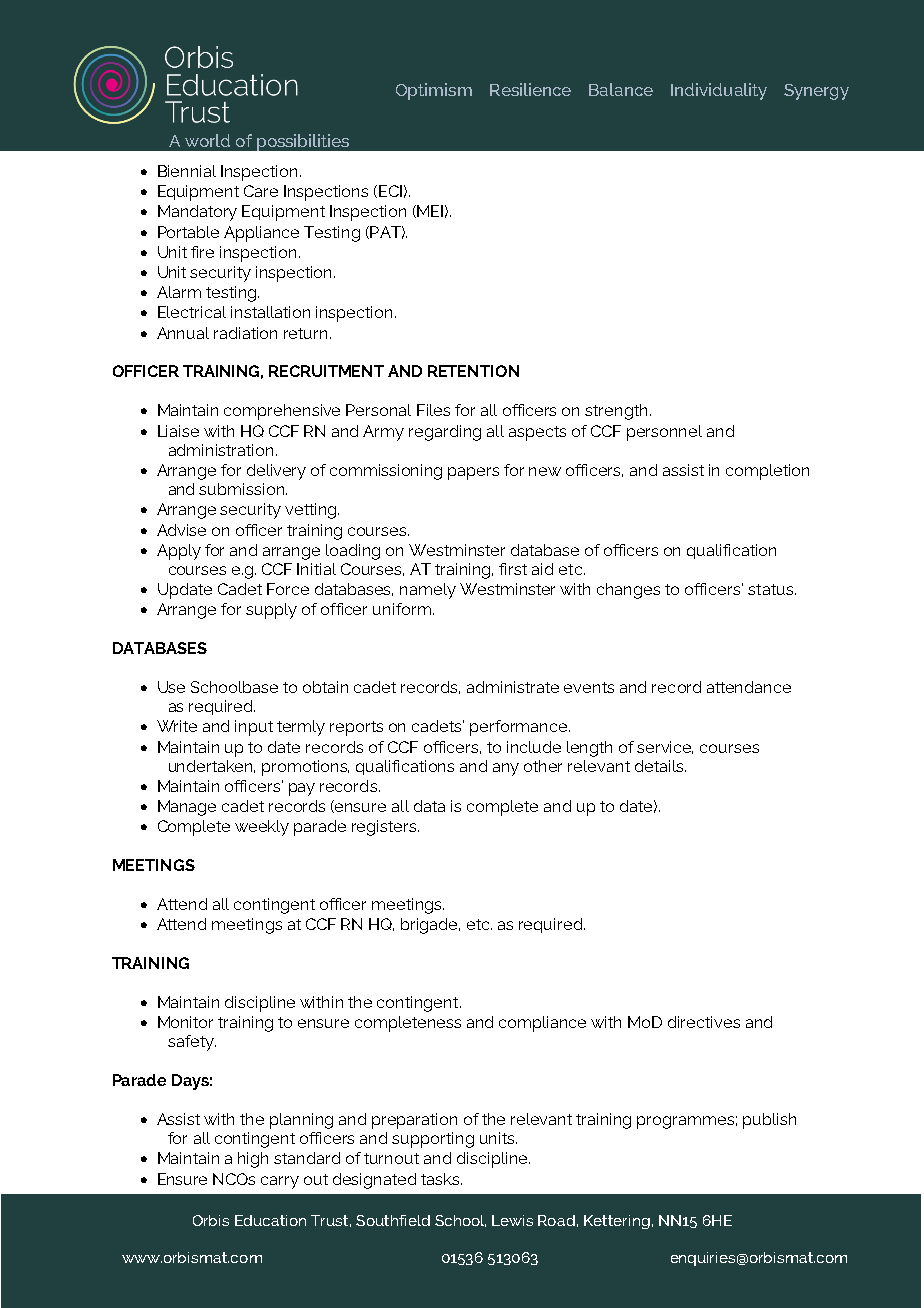 Image resolution: width=924 pixels, height=1308 pixels. Describe the element at coordinates (772, 589) in the screenshot. I see `status` at that location.
